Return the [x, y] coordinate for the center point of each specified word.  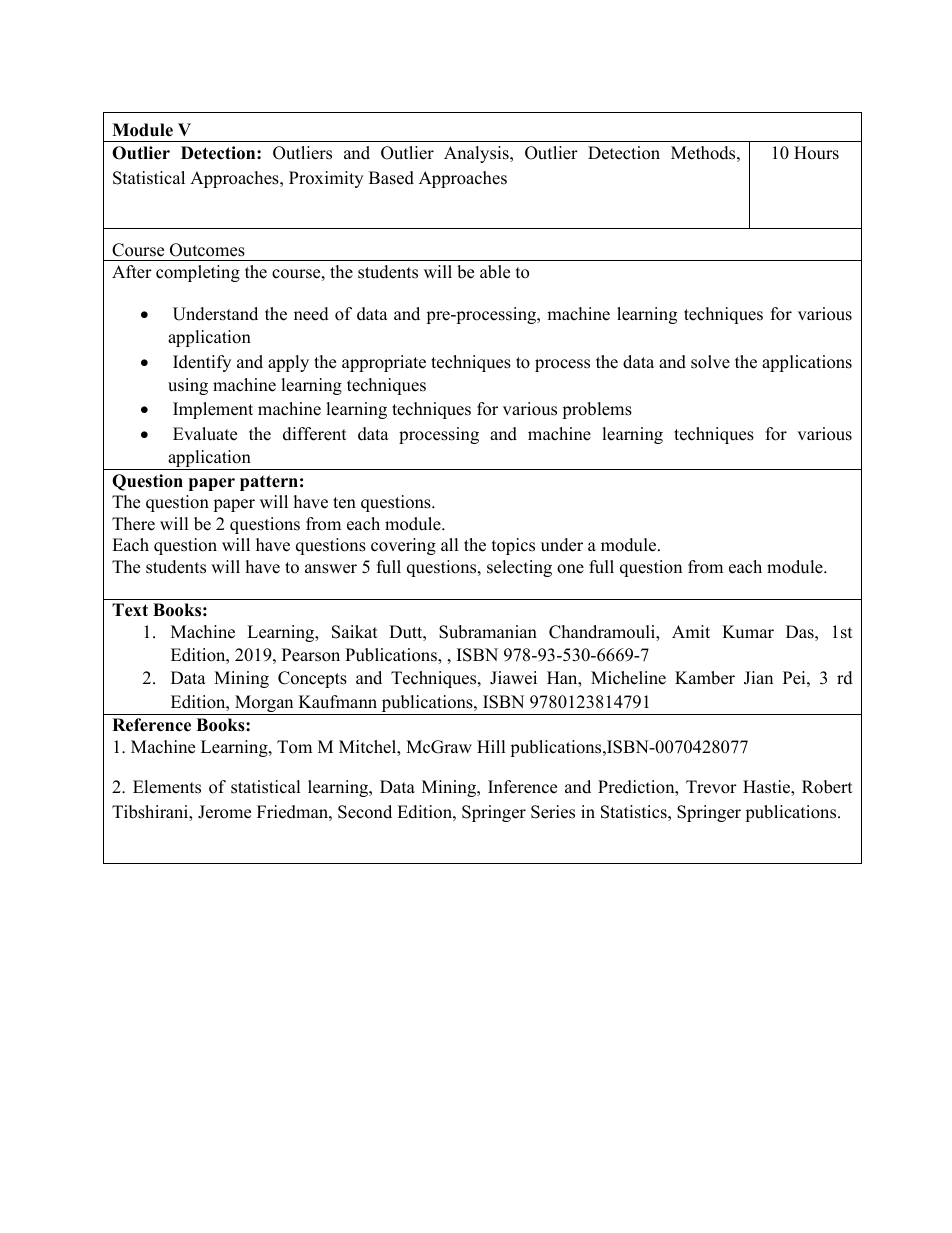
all [450, 544]
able [495, 272]
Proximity [326, 179]
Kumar [748, 632]
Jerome [224, 812]
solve [710, 362]
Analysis [477, 154]
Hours [816, 153]
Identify [202, 363]
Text [130, 610]
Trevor [711, 787]
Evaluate [205, 434]
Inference [522, 787]
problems [597, 410]
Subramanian [488, 632]
